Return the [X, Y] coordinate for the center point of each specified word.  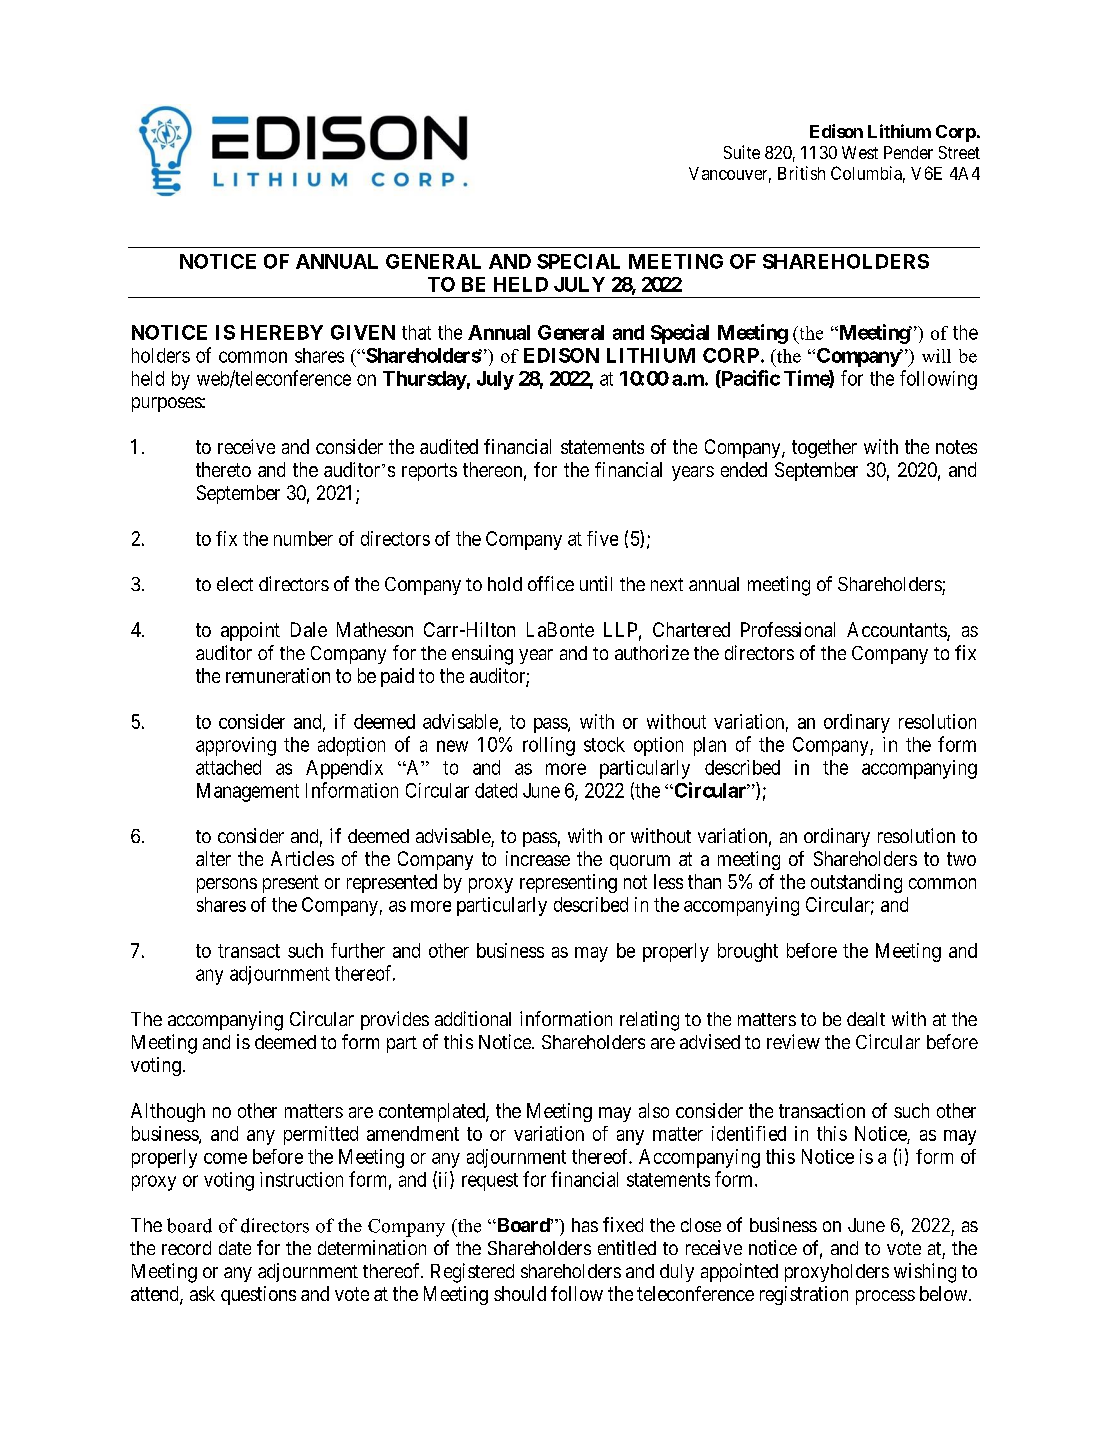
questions [258, 1295]
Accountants [897, 631]
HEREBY [282, 332]
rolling [549, 746]
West [860, 152]
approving [236, 746]
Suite [742, 152]
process [885, 1297]
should [520, 1293]
